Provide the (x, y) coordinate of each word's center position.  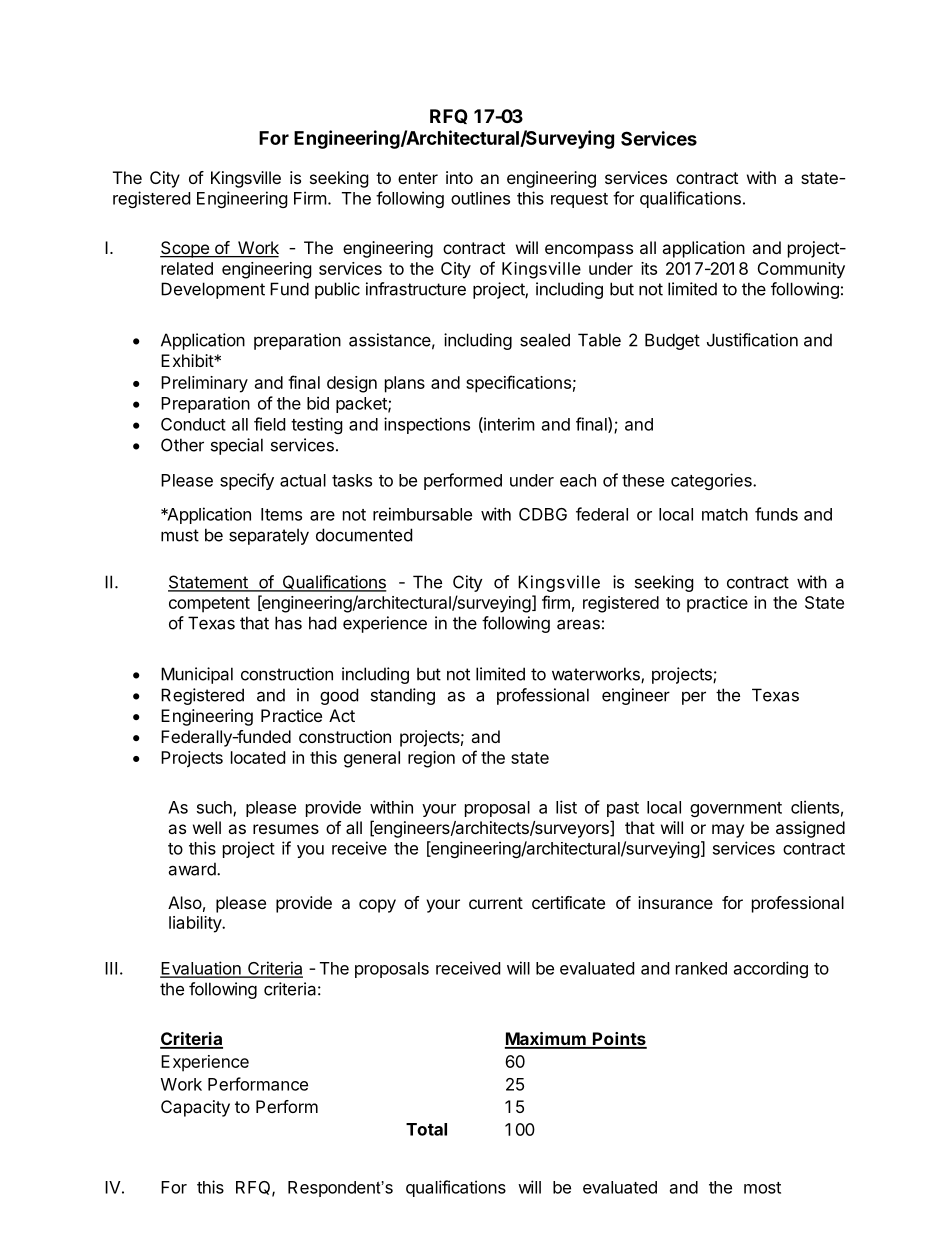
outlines (480, 198)
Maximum (546, 1040)
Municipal (197, 675)
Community (801, 270)
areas (578, 624)
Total (426, 1129)
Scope (185, 249)
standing (403, 696)
